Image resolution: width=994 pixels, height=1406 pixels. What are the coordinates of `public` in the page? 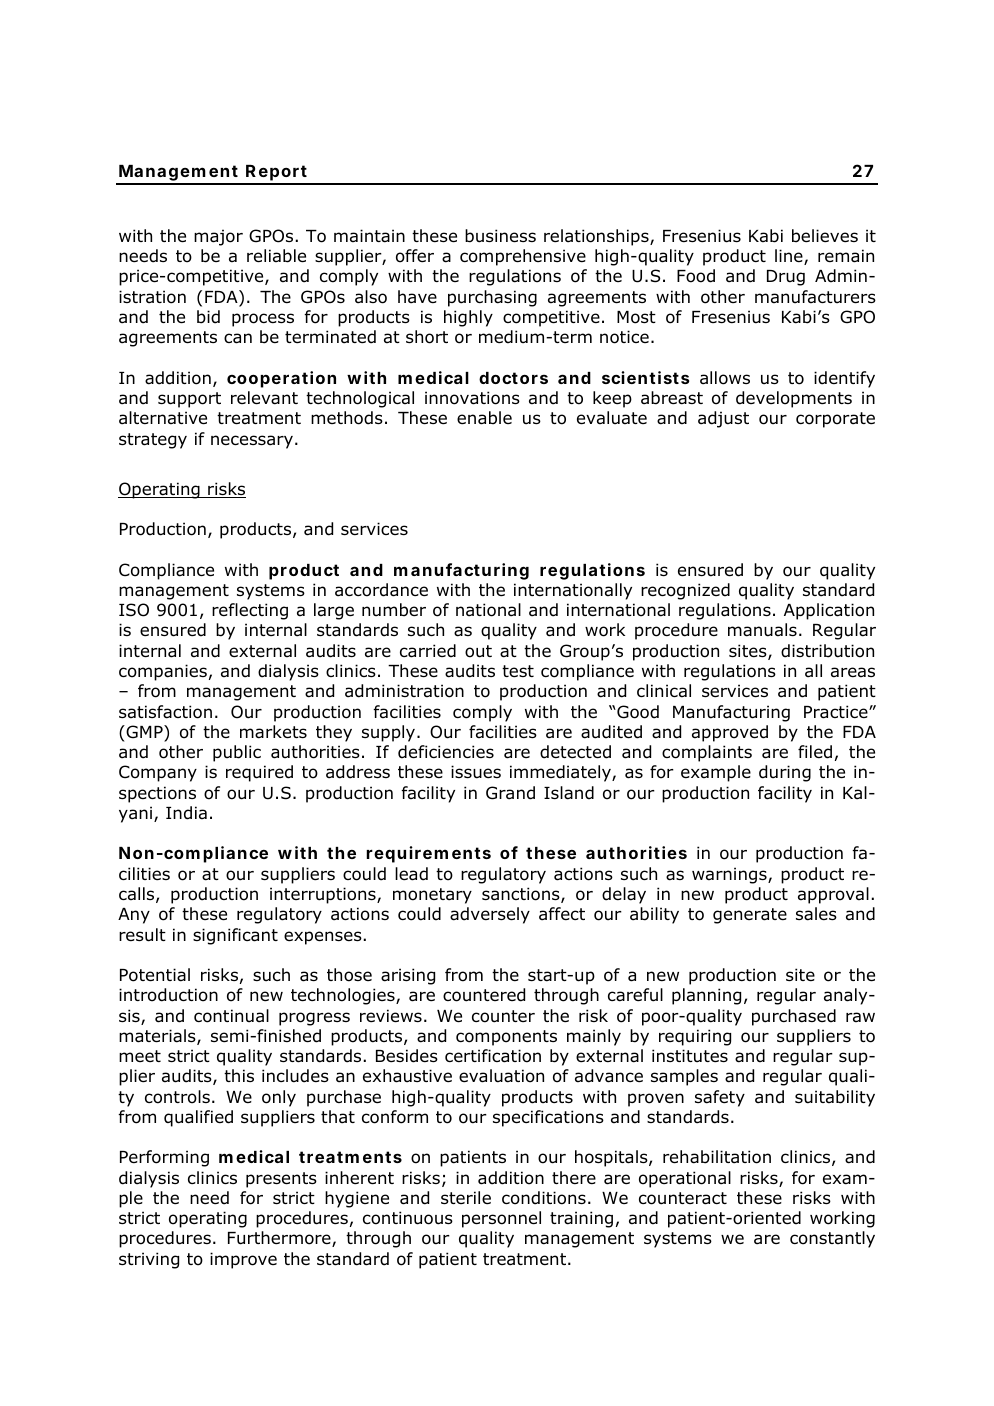 It's located at (237, 753).
